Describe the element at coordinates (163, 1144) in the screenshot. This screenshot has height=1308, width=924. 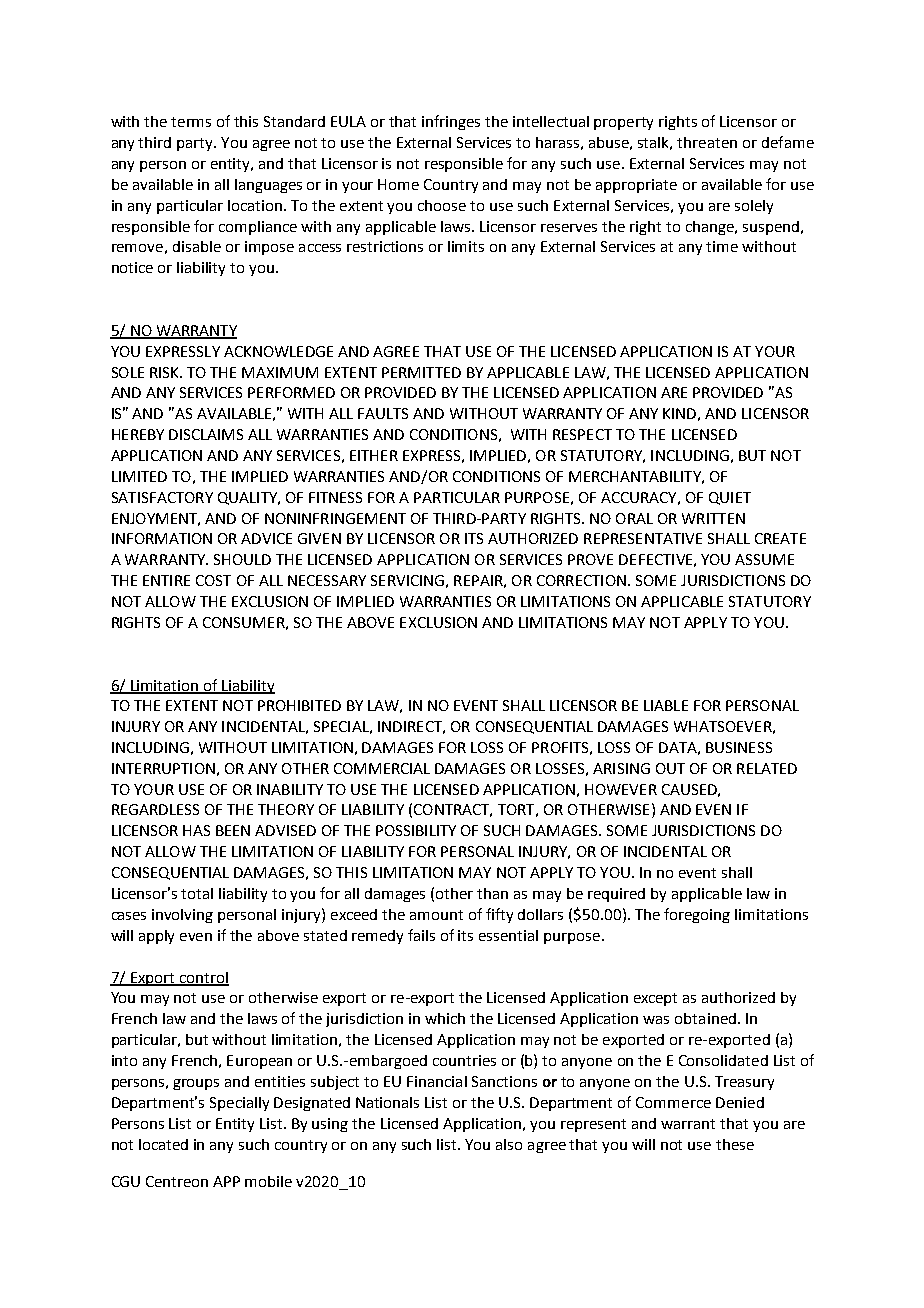
I see `located` at that location.
